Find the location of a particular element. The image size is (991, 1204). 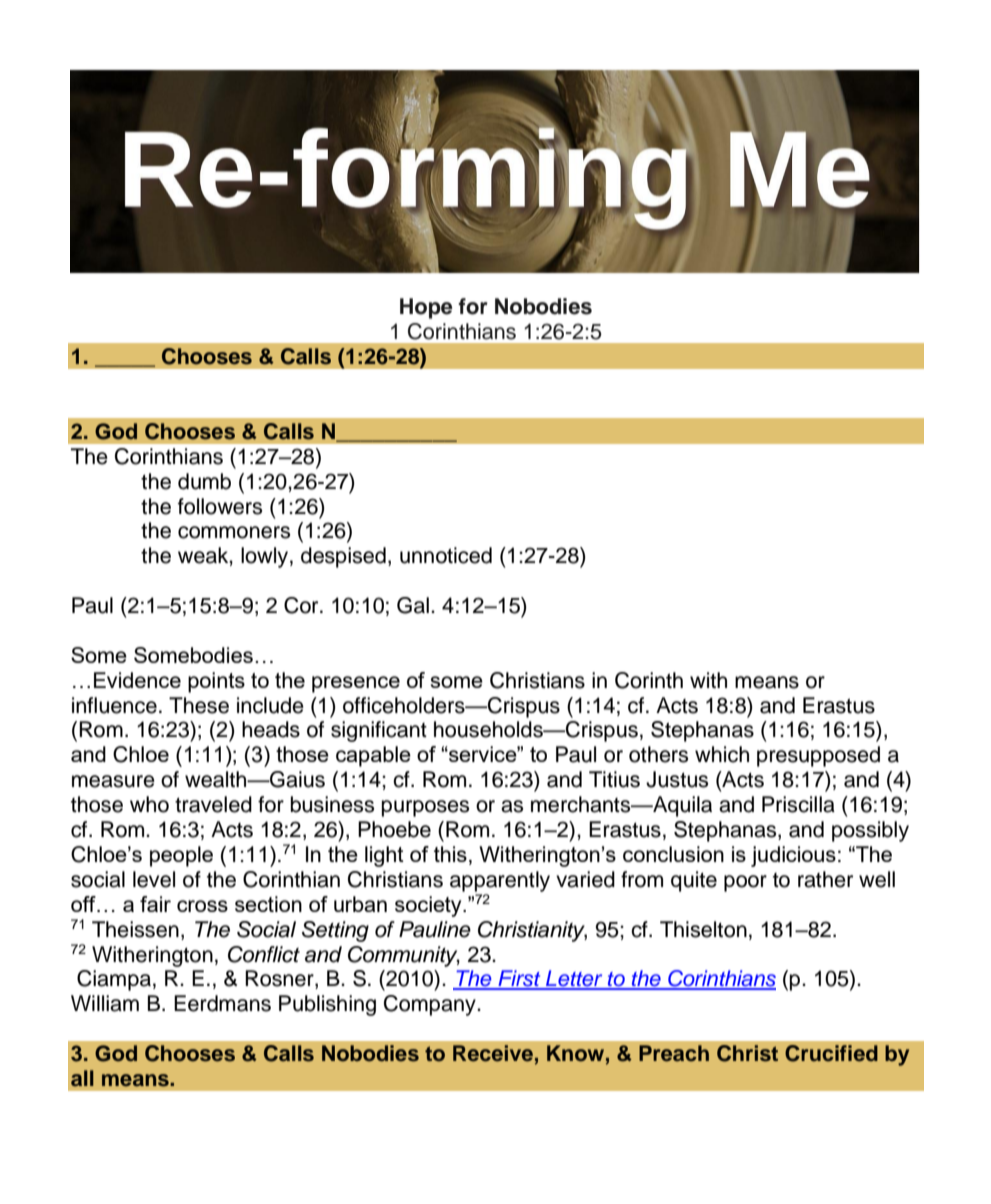

Hope is located at coordinates (426, 308).
